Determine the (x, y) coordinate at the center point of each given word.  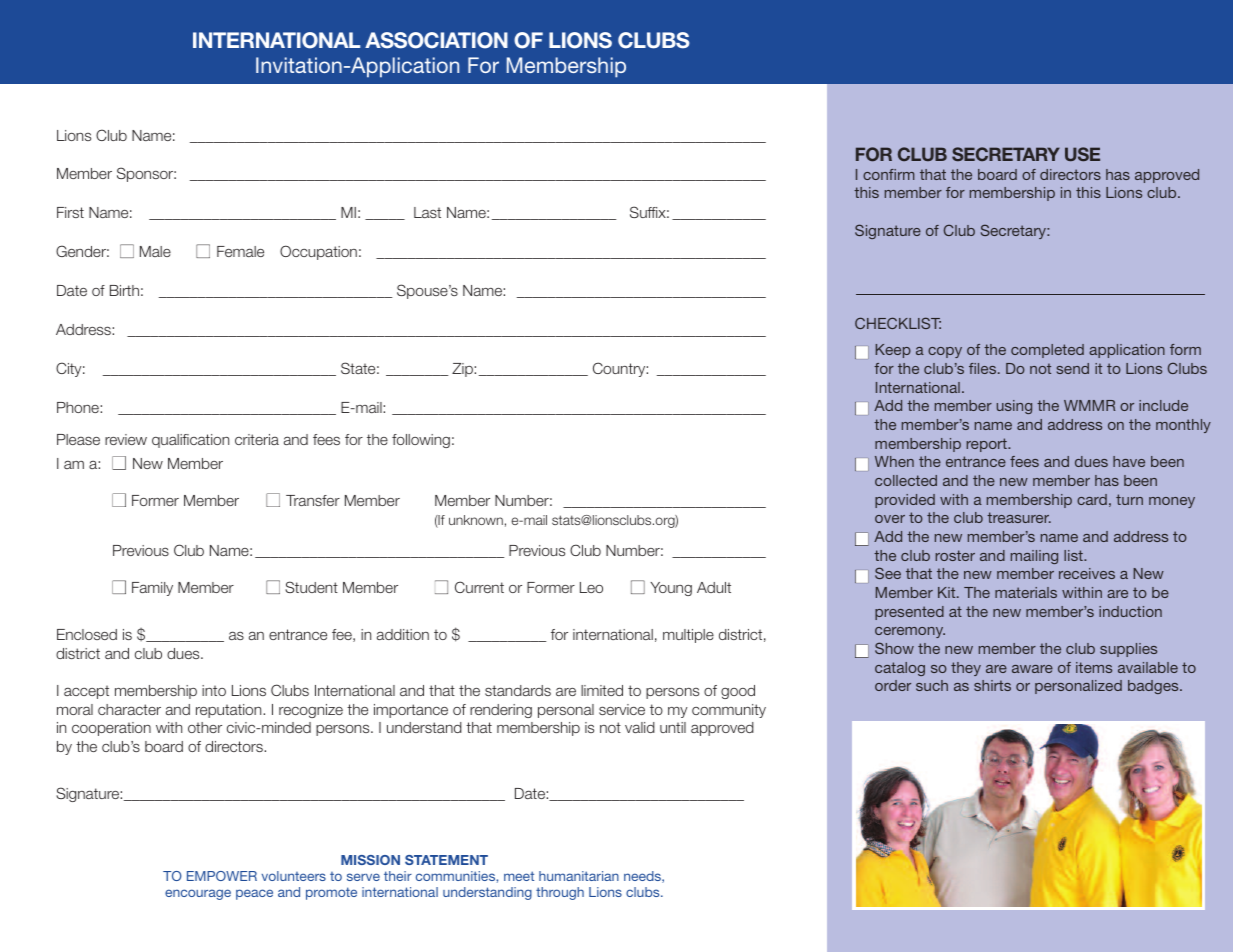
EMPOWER (222, 876)
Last (427, 212)
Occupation (318, 252)
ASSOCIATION (436, 40)
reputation (230, 711)
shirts (992, 685)
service (622, 709)
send (1073, 368)
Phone (79, 407)
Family (152, 589)
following (421, 441)
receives (1087, 573)
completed (1047, 351)
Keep (893, 351)
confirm (888, 174)
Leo (591, 587)
